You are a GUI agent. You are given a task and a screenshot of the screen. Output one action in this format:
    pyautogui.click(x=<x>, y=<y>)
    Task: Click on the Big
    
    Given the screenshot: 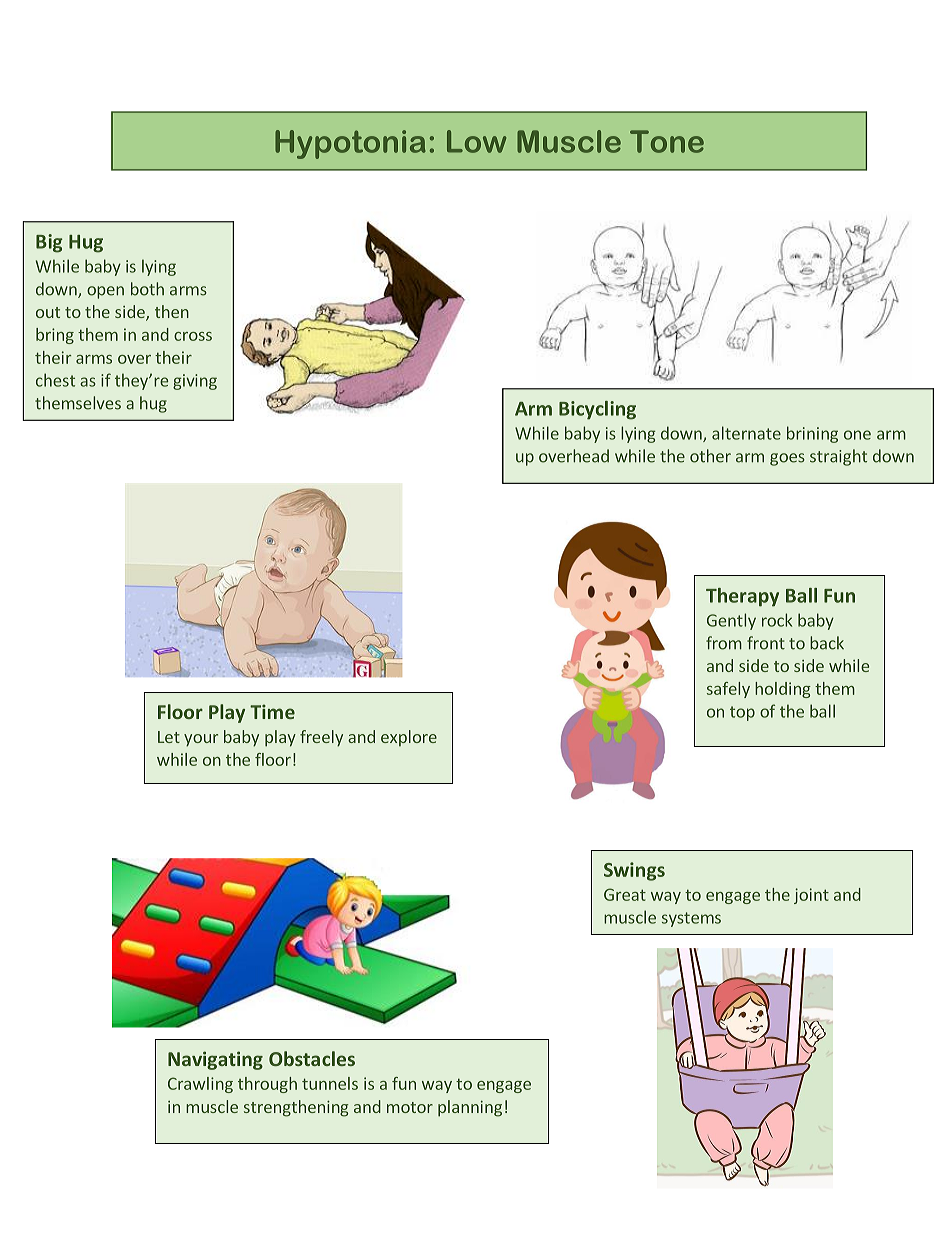 What is the action you would take?
    pyautogui.click(x=49, y=243)
